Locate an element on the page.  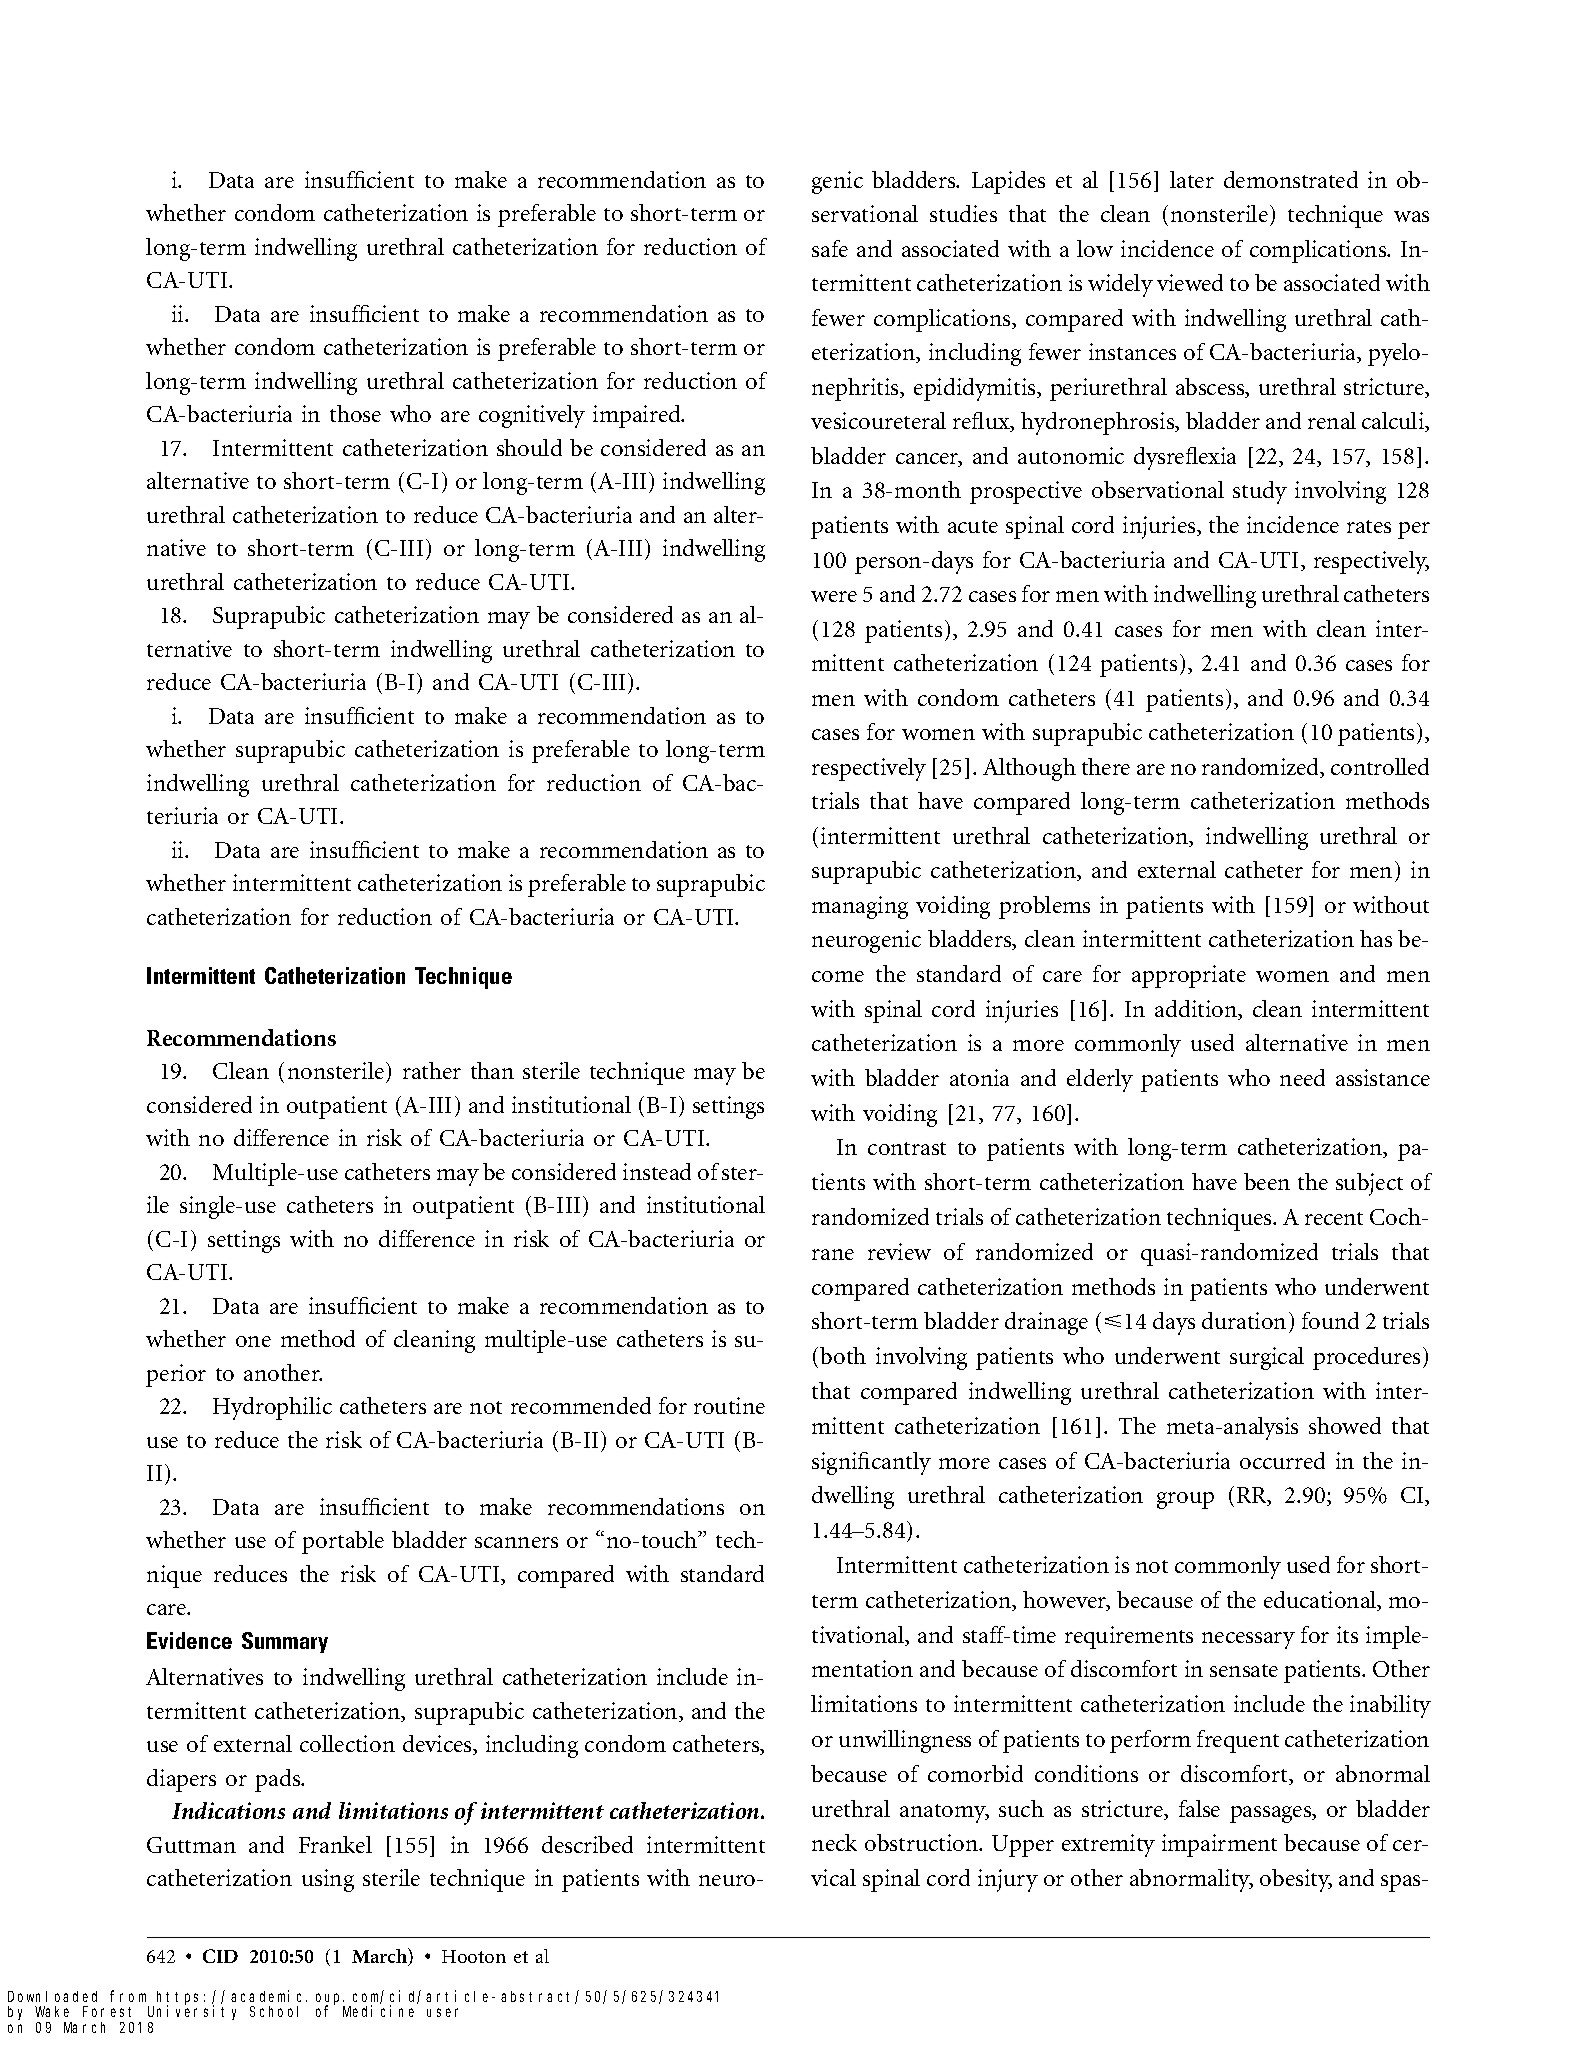
using is located at coordinates (328, 1880).
